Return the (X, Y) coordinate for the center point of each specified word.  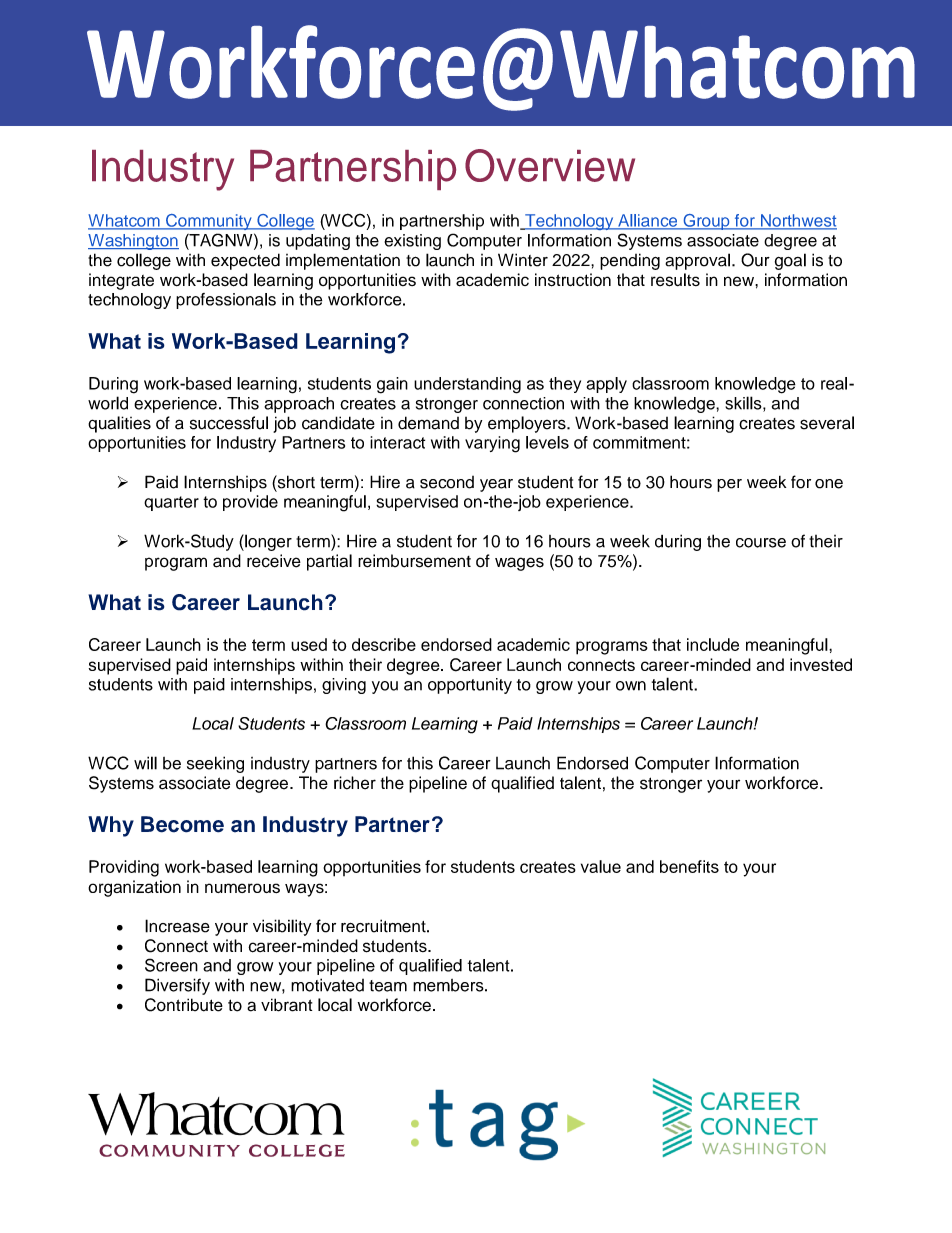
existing (412, 242)
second (447, 482)
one (829, 484)
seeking (215, 764)
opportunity (470, 686)
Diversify (177, 986)
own (631, 686)
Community (209, 222)
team (388, 986)
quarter (171, 503)
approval (697, 261)
